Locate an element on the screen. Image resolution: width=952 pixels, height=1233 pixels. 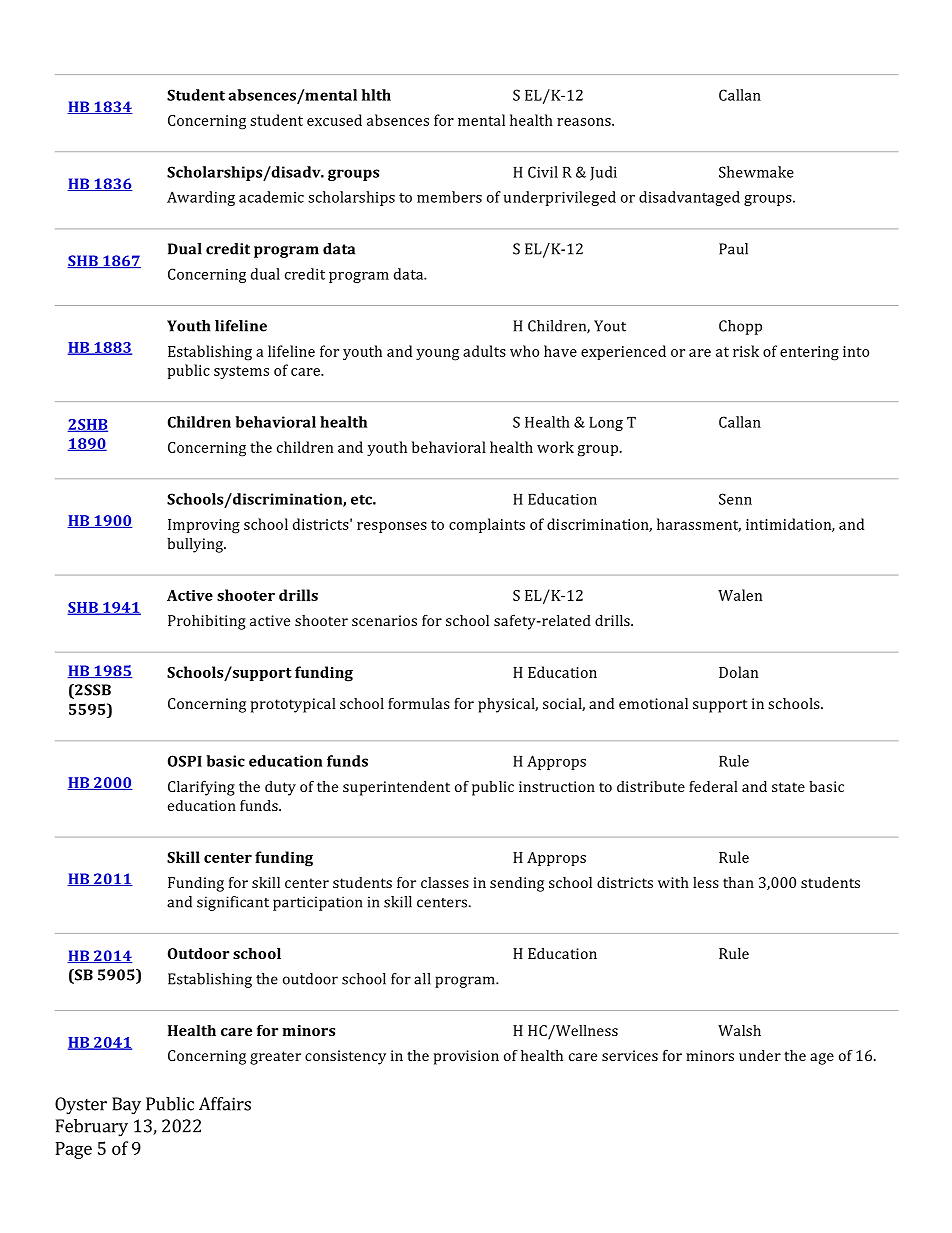
risk is located at coordinates (746, 351).
